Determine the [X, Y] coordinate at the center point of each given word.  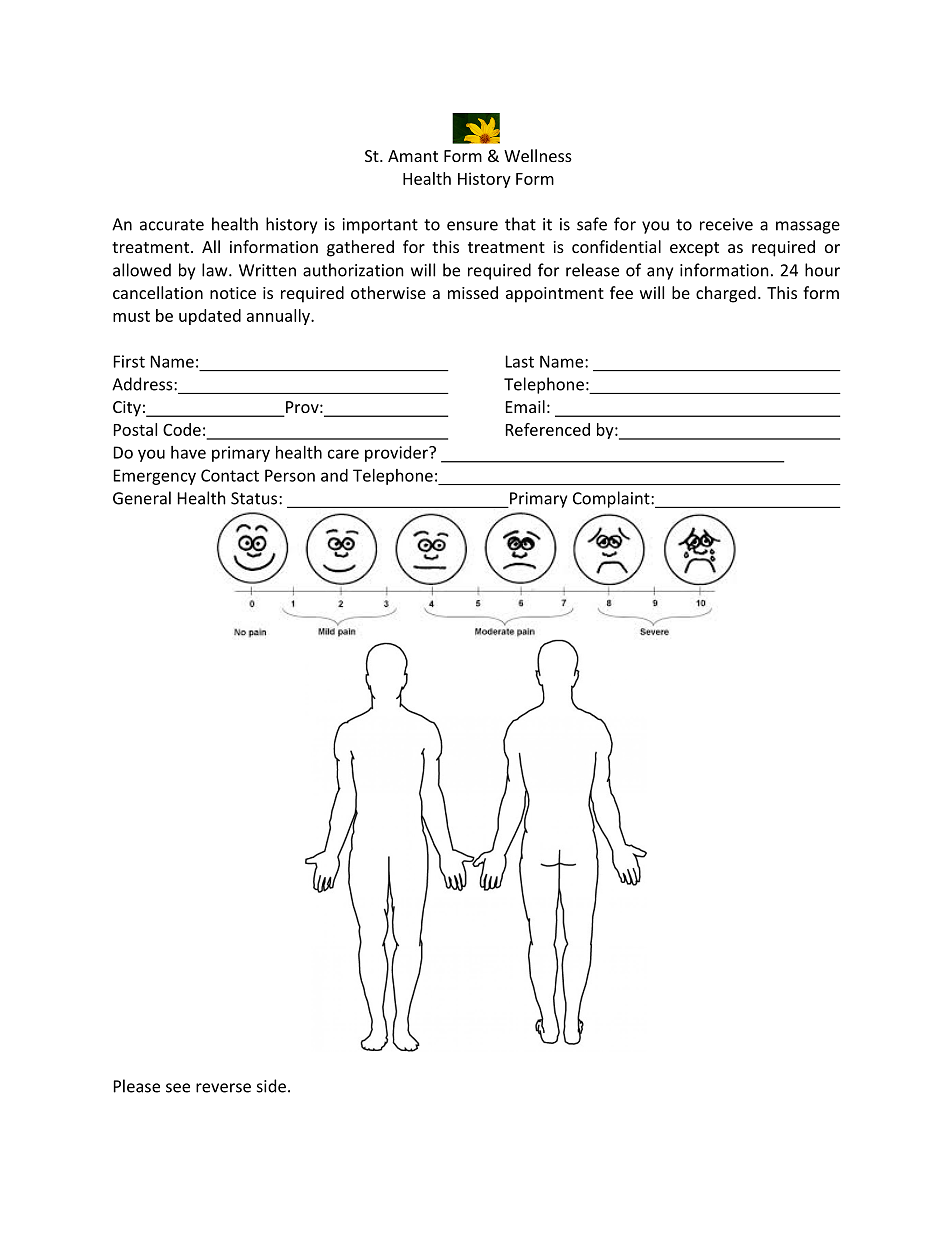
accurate [172, 225]
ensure [472, 226]
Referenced [548, 429]
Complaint [612, 499]
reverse [223, 1088]
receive [726, 224]
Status [255, 498]
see [178, 1088]
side [271, 1086]
